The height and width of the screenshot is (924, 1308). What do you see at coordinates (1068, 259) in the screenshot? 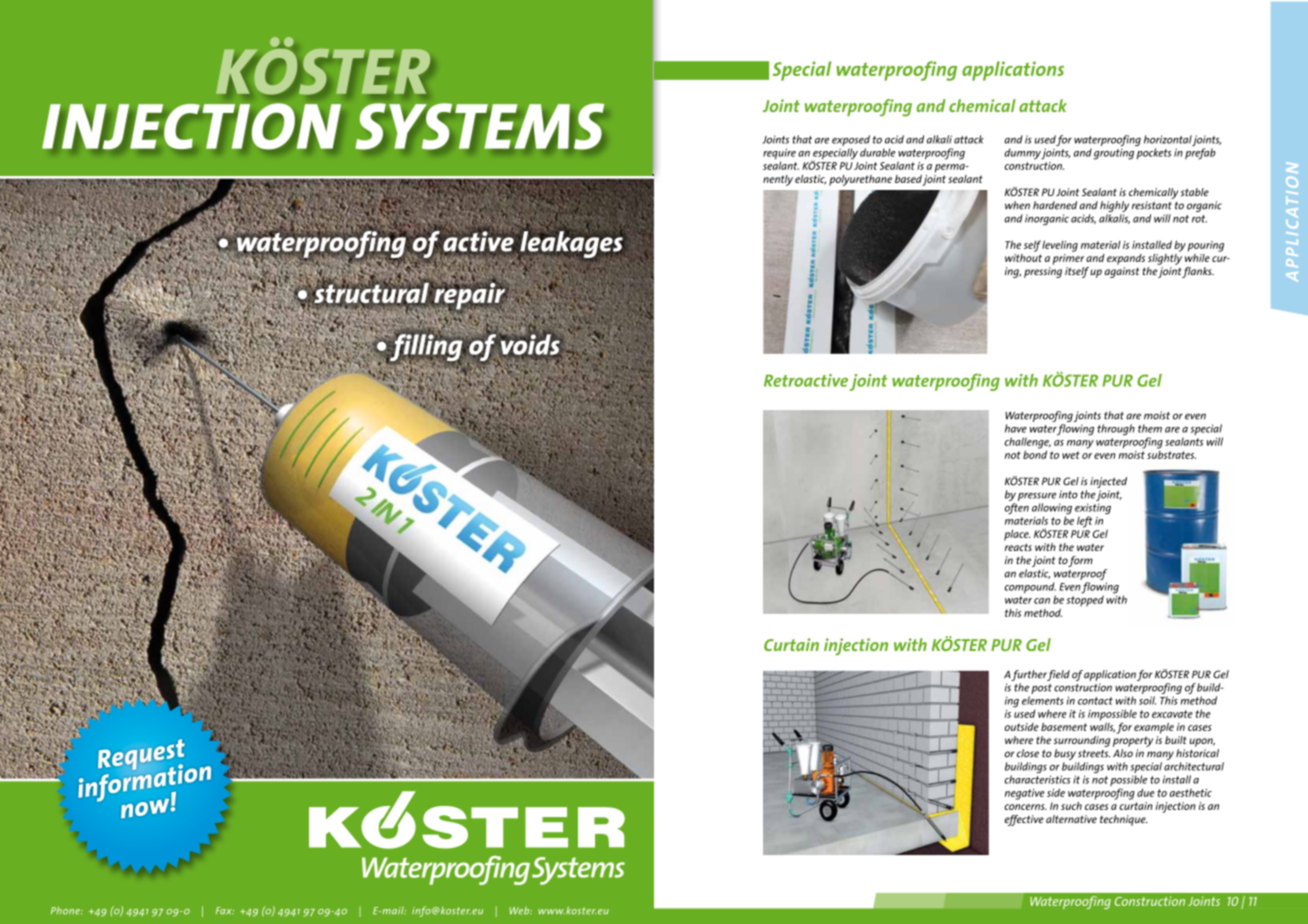
I see `primer` at bounding box center [1068, 259].
